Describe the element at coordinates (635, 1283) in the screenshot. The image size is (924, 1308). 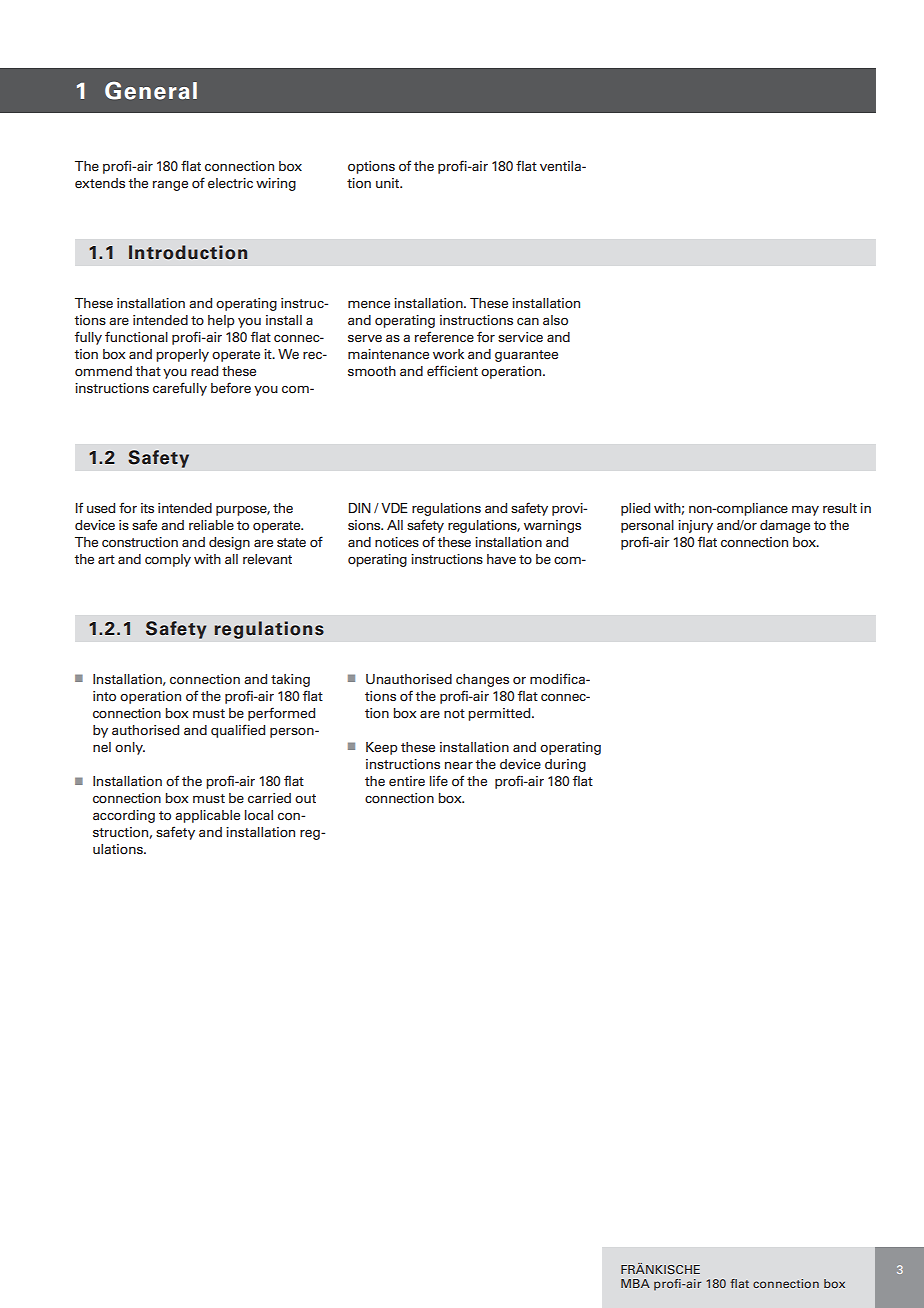
I see `MBA` at that location.
